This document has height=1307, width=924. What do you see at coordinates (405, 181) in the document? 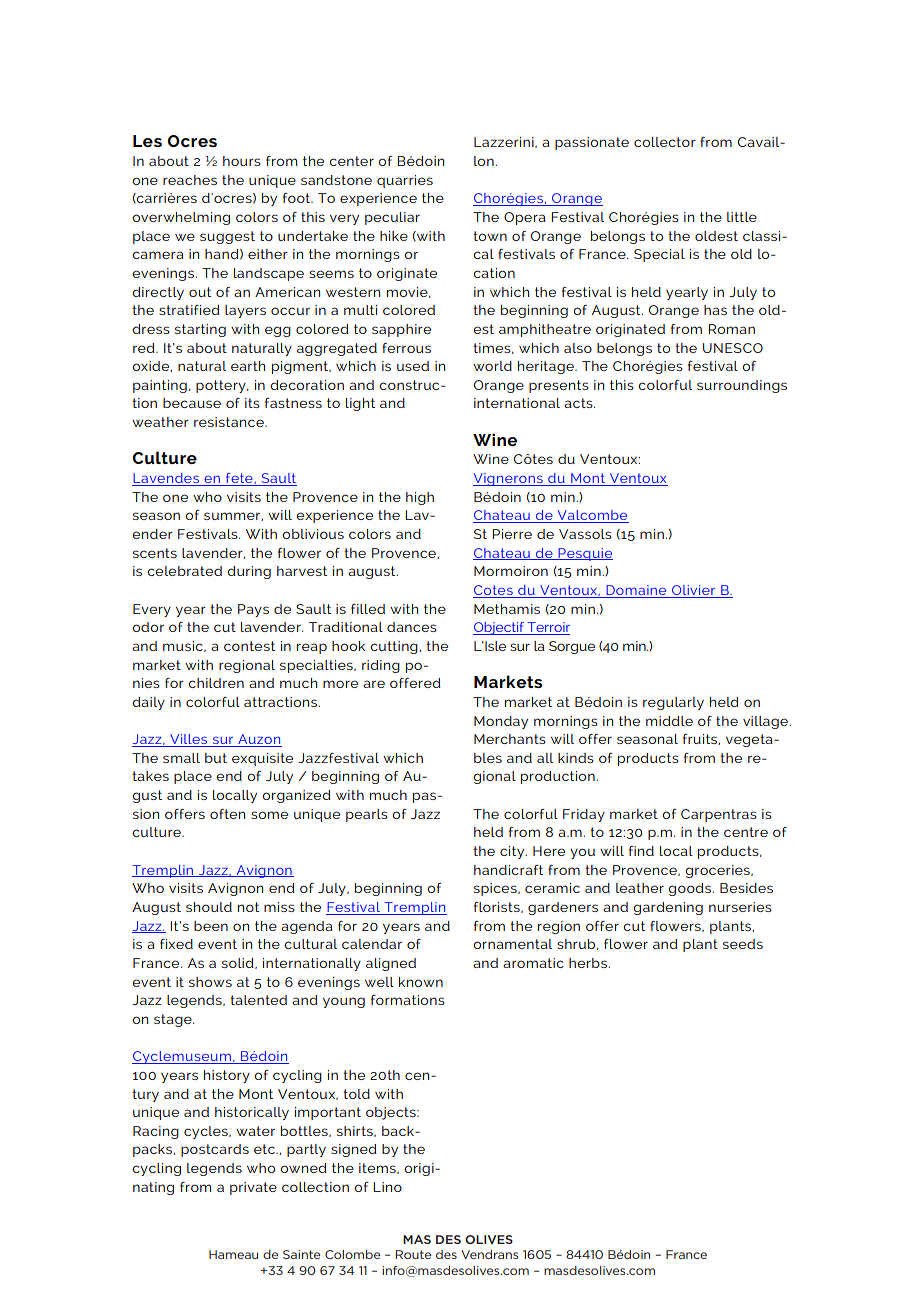
I see `quarries` at bounding box center [405, 181].
